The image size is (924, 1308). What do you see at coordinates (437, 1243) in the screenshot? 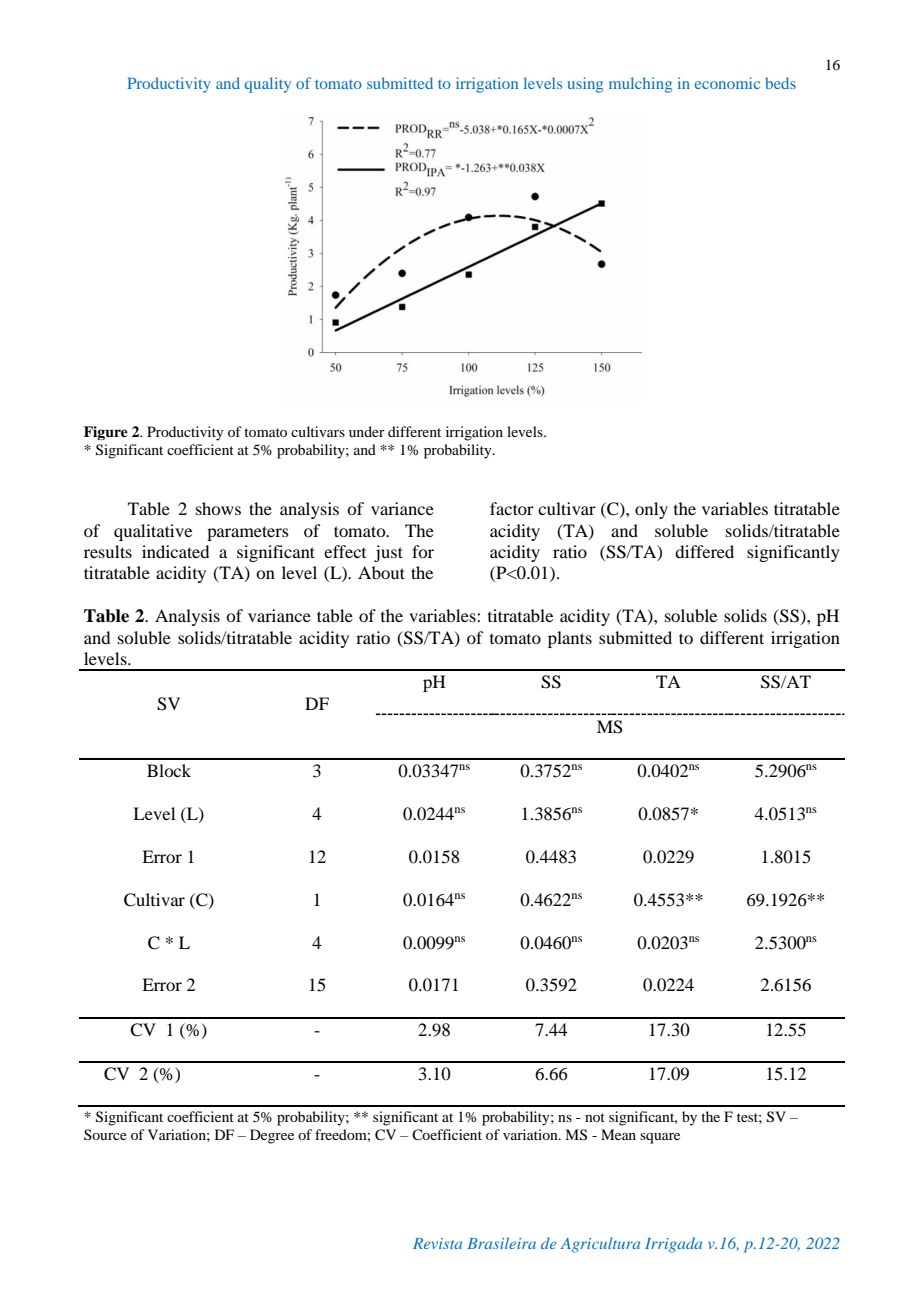
I see `Revista` at bounding box center [437, 1243].
